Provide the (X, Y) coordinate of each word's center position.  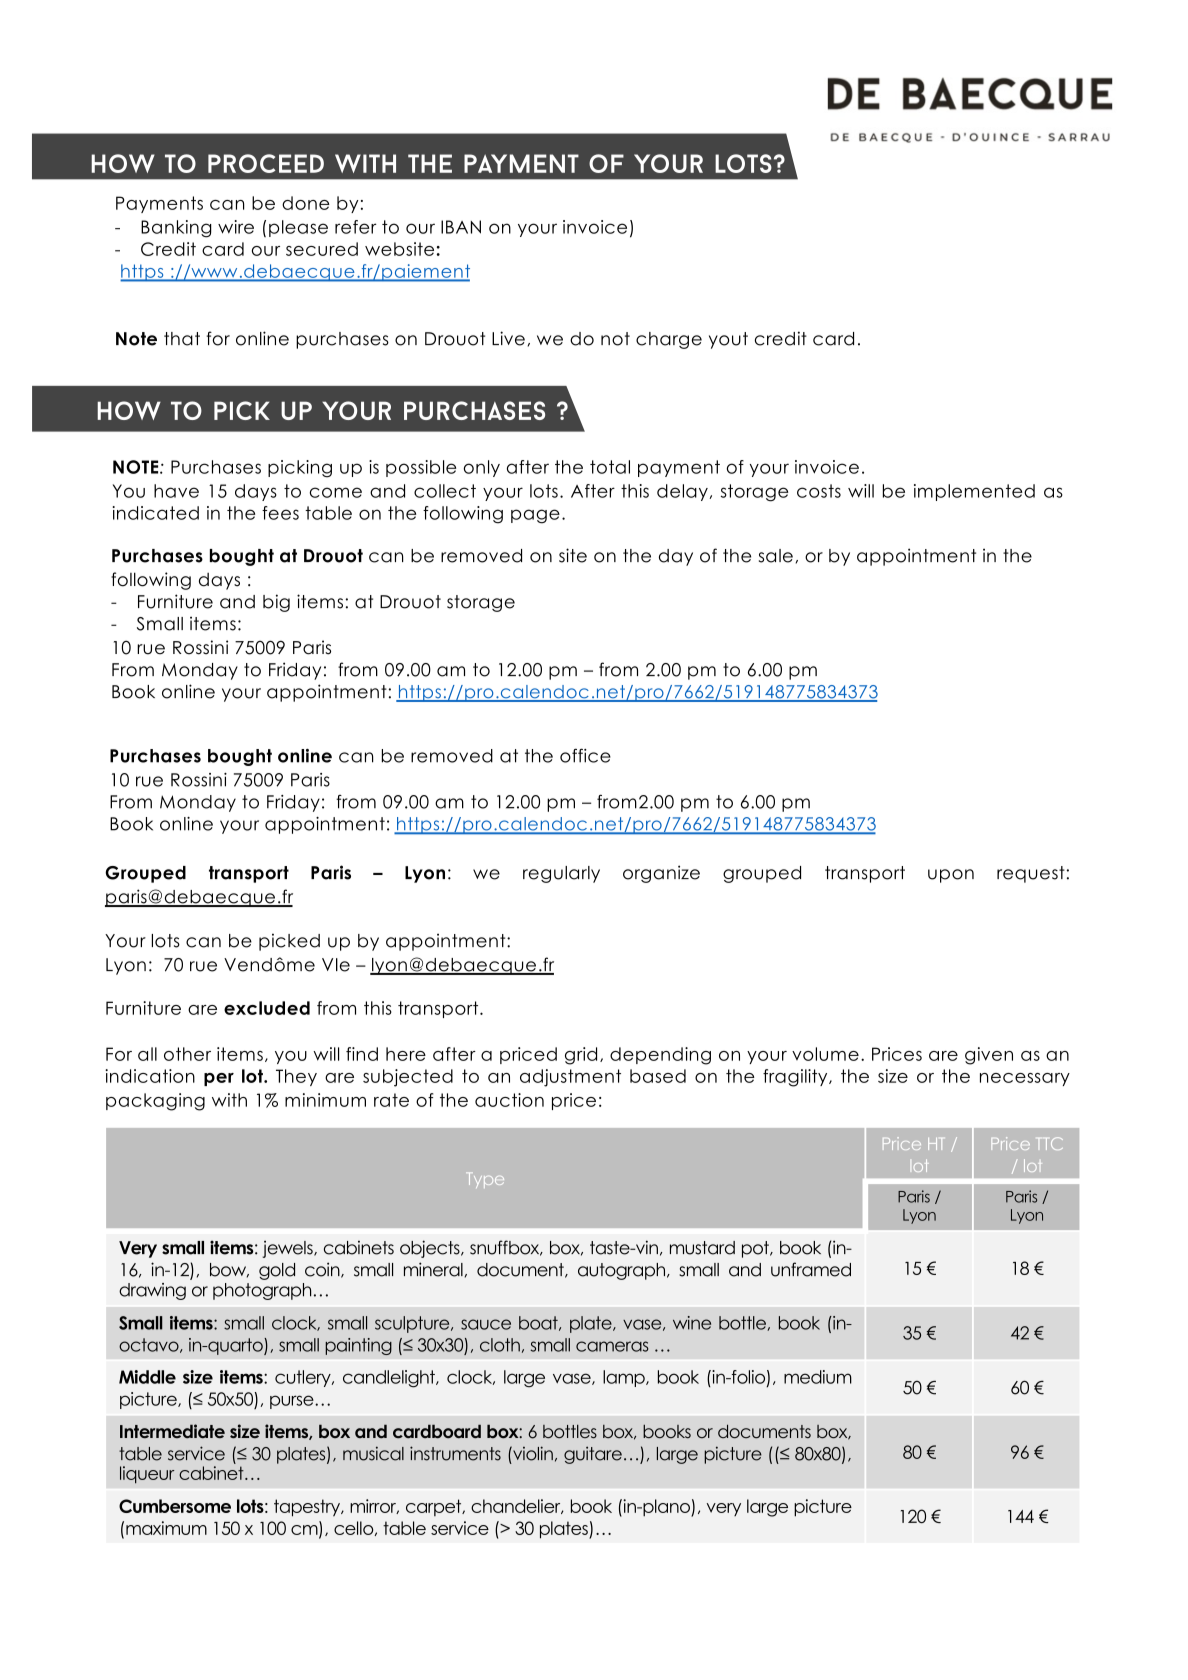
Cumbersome (175, 1506)
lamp (625, 1378)
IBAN (461, 227)
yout (728, 340)
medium (818, 1377)
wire (236, 227)
